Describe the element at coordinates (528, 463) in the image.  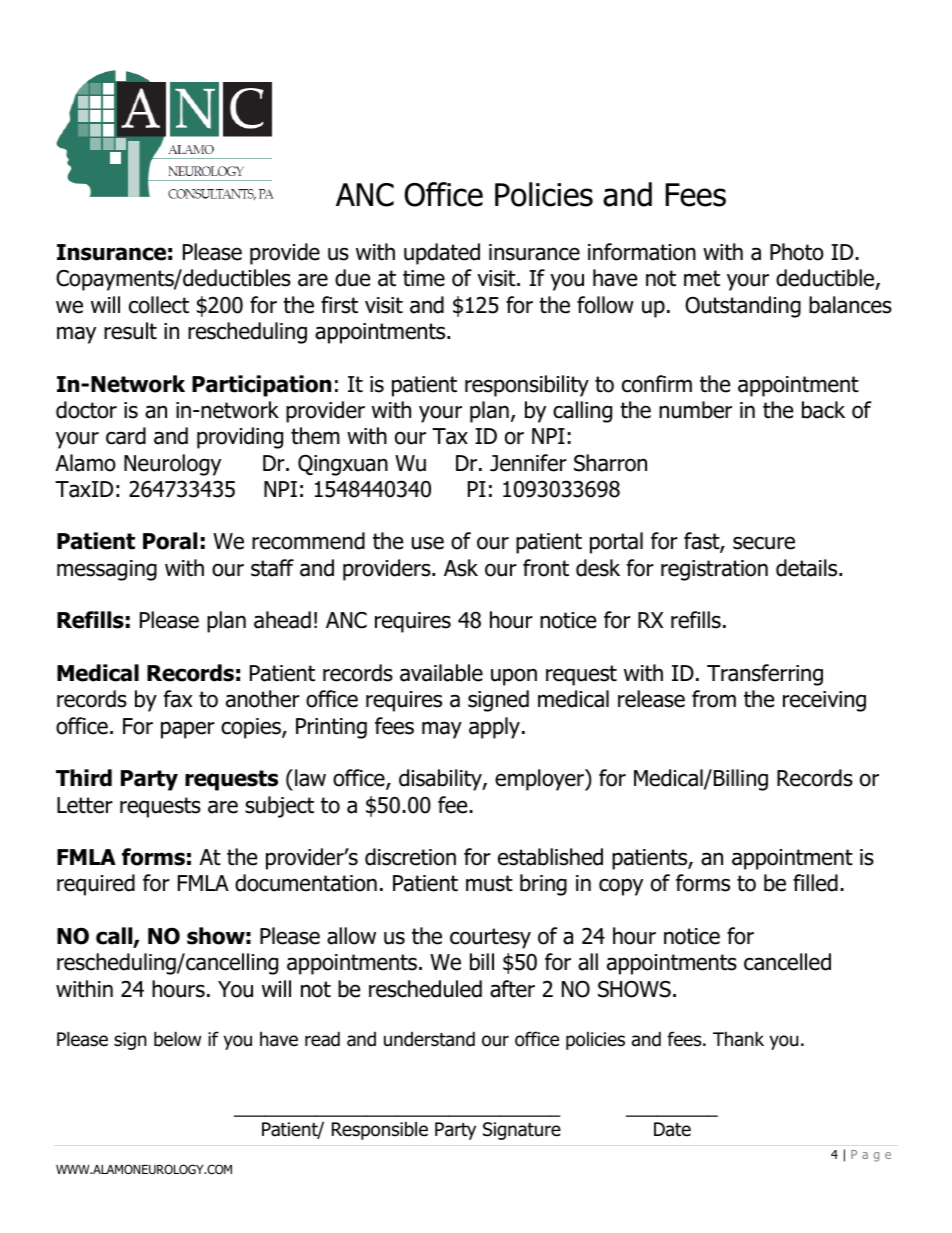
I see `Jennifer` at that location.
